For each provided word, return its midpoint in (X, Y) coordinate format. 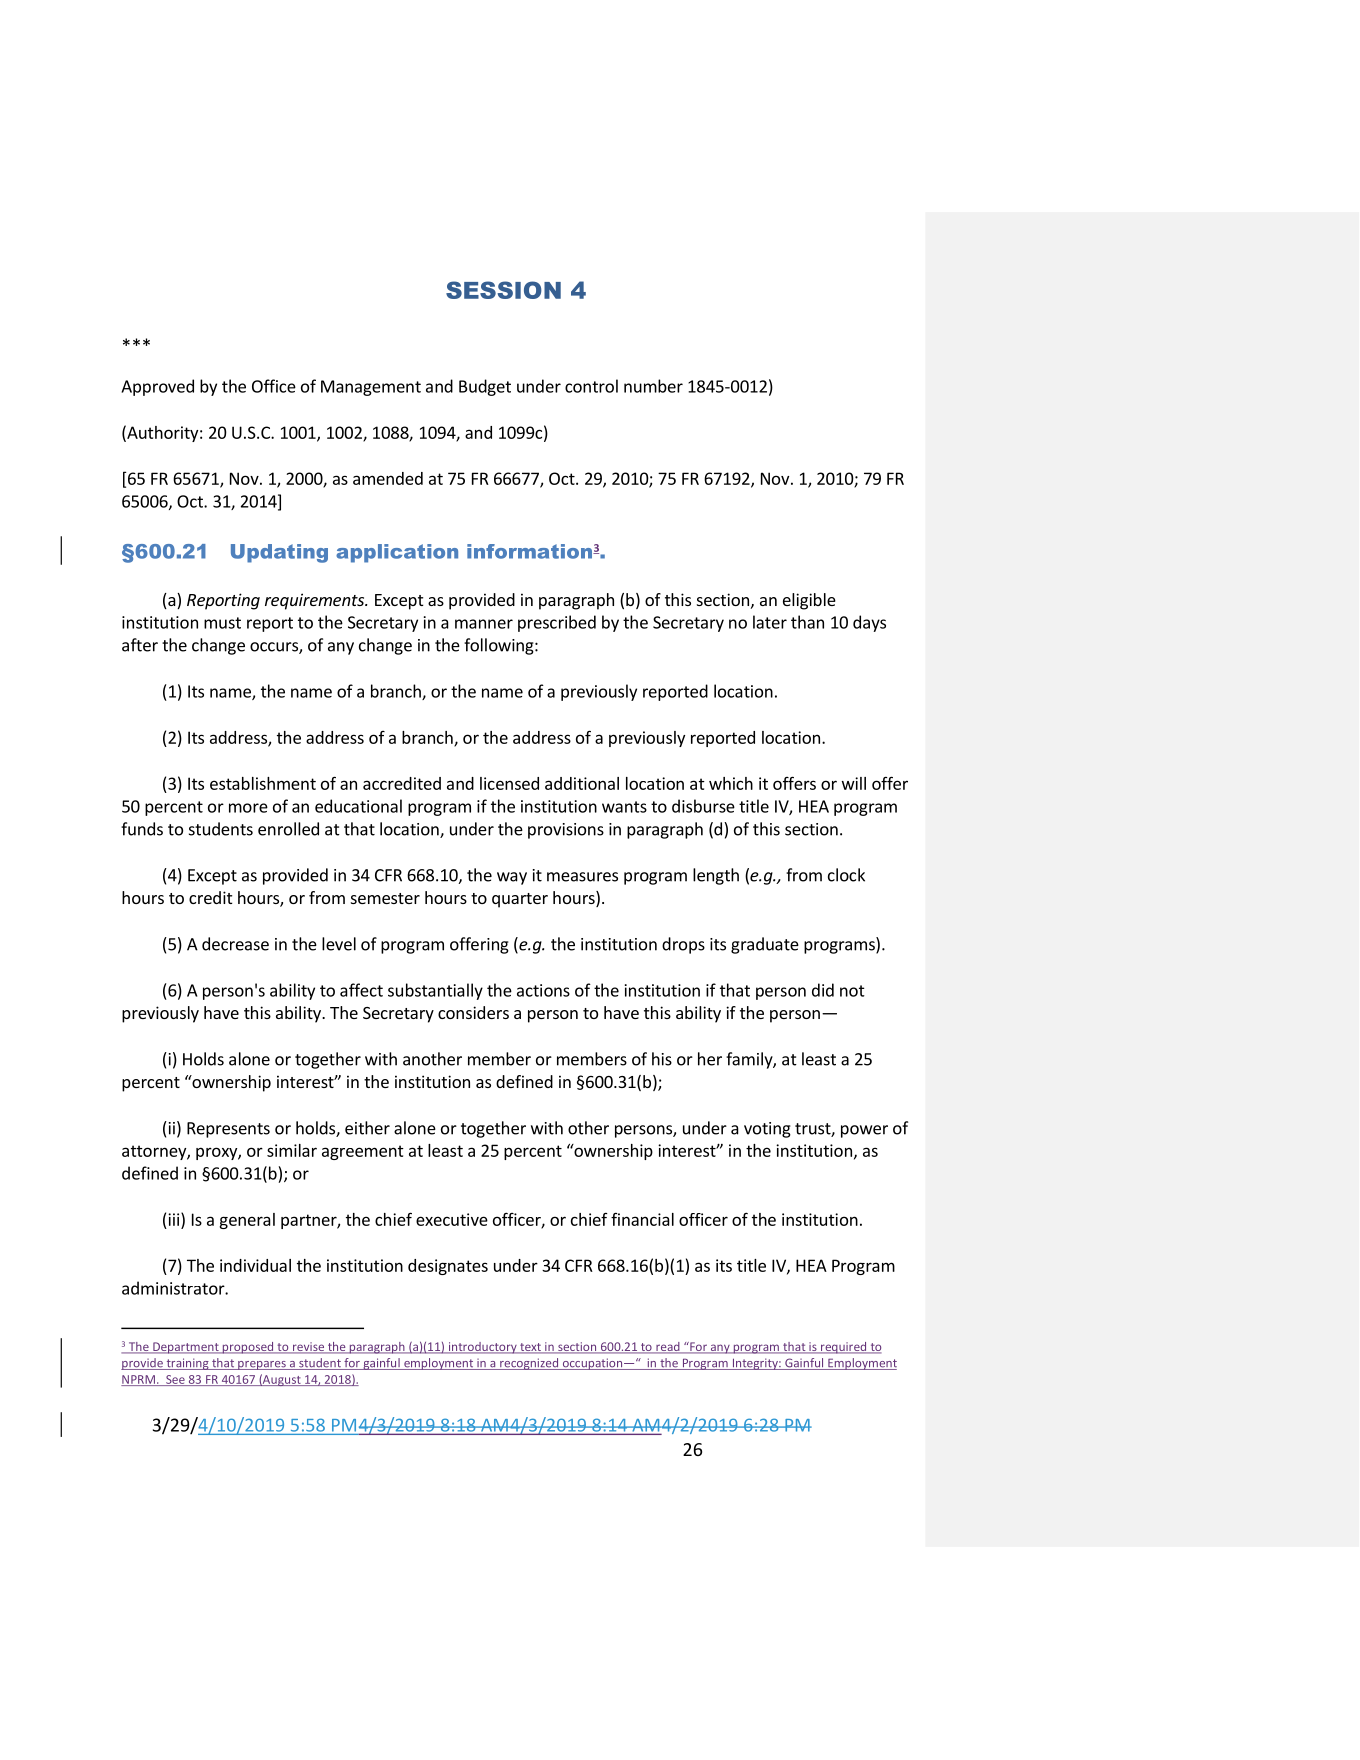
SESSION (503, 290)
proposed (248, 1348)
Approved (157, 387)
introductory (482, 1348)
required (844, 1348)
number (653, 386)
